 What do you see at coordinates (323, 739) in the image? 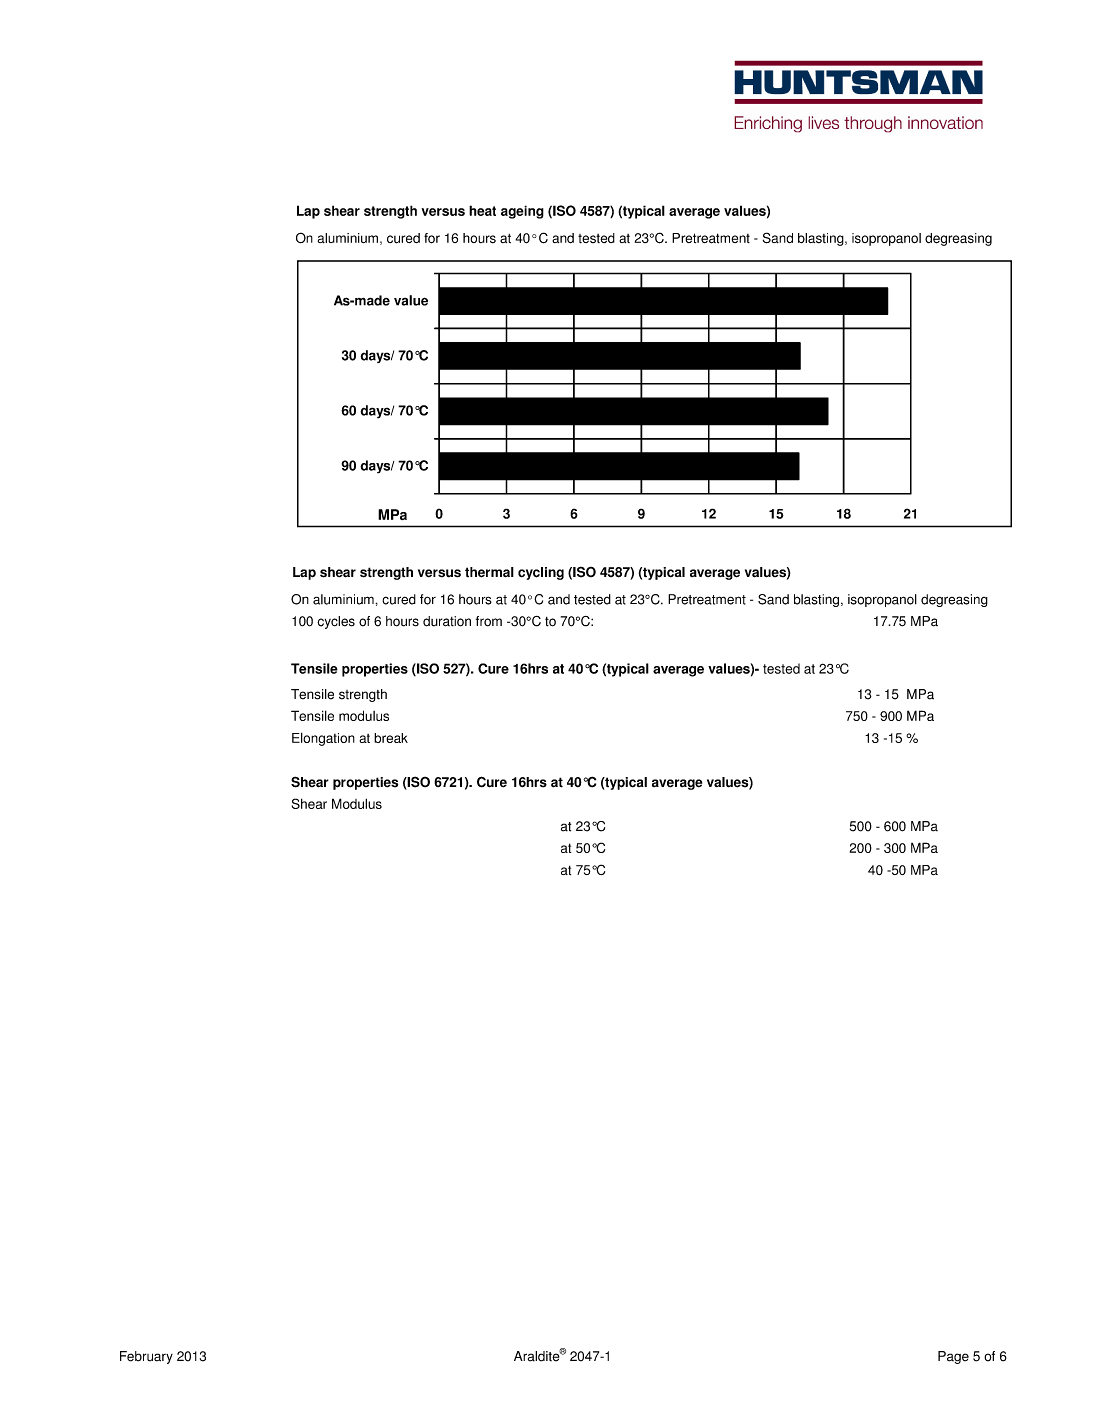
I see `Elongation` at bounding box center [323, 739].
